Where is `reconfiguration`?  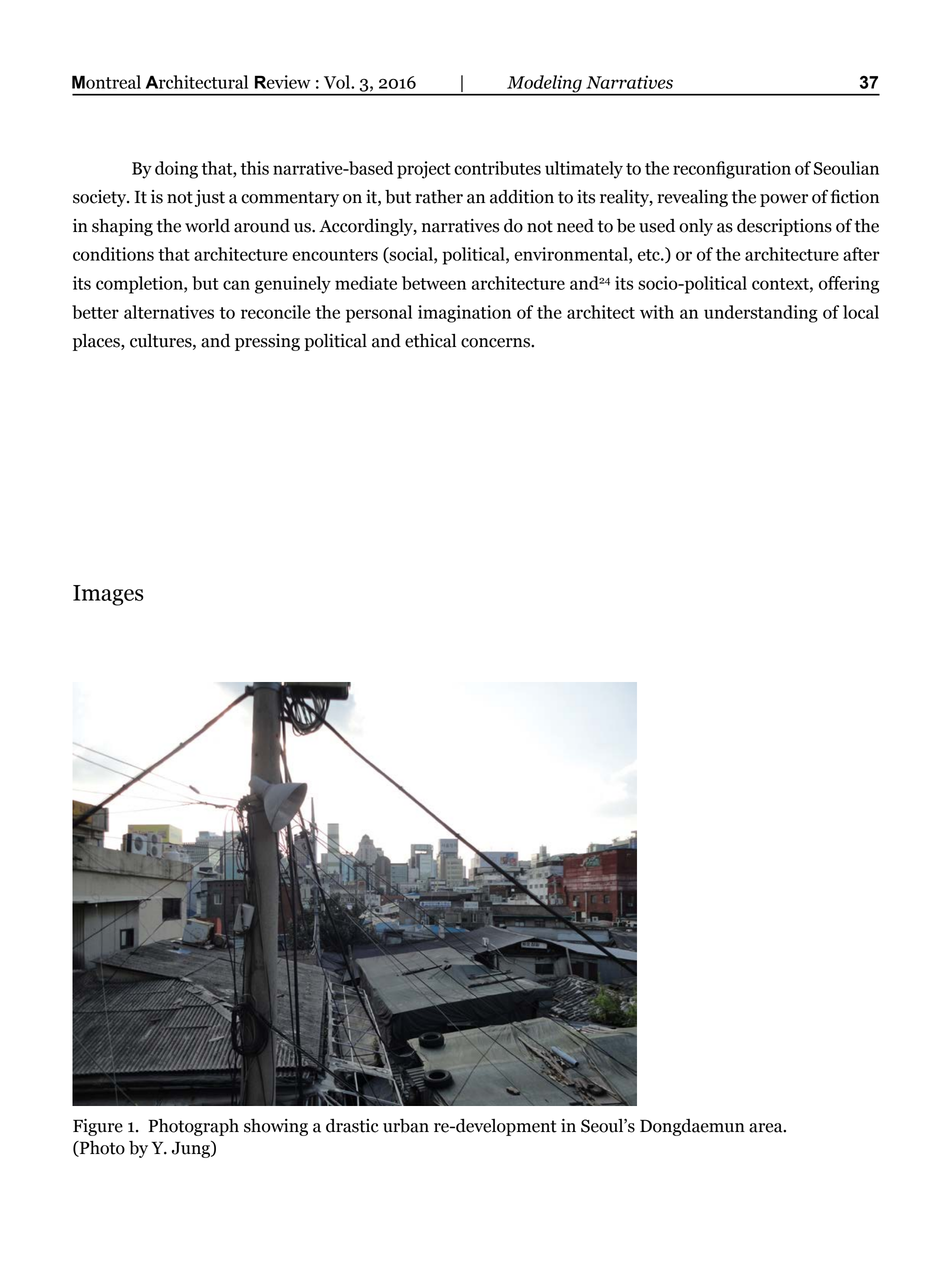
reconfiguration is located at coordinates (732, 170).
